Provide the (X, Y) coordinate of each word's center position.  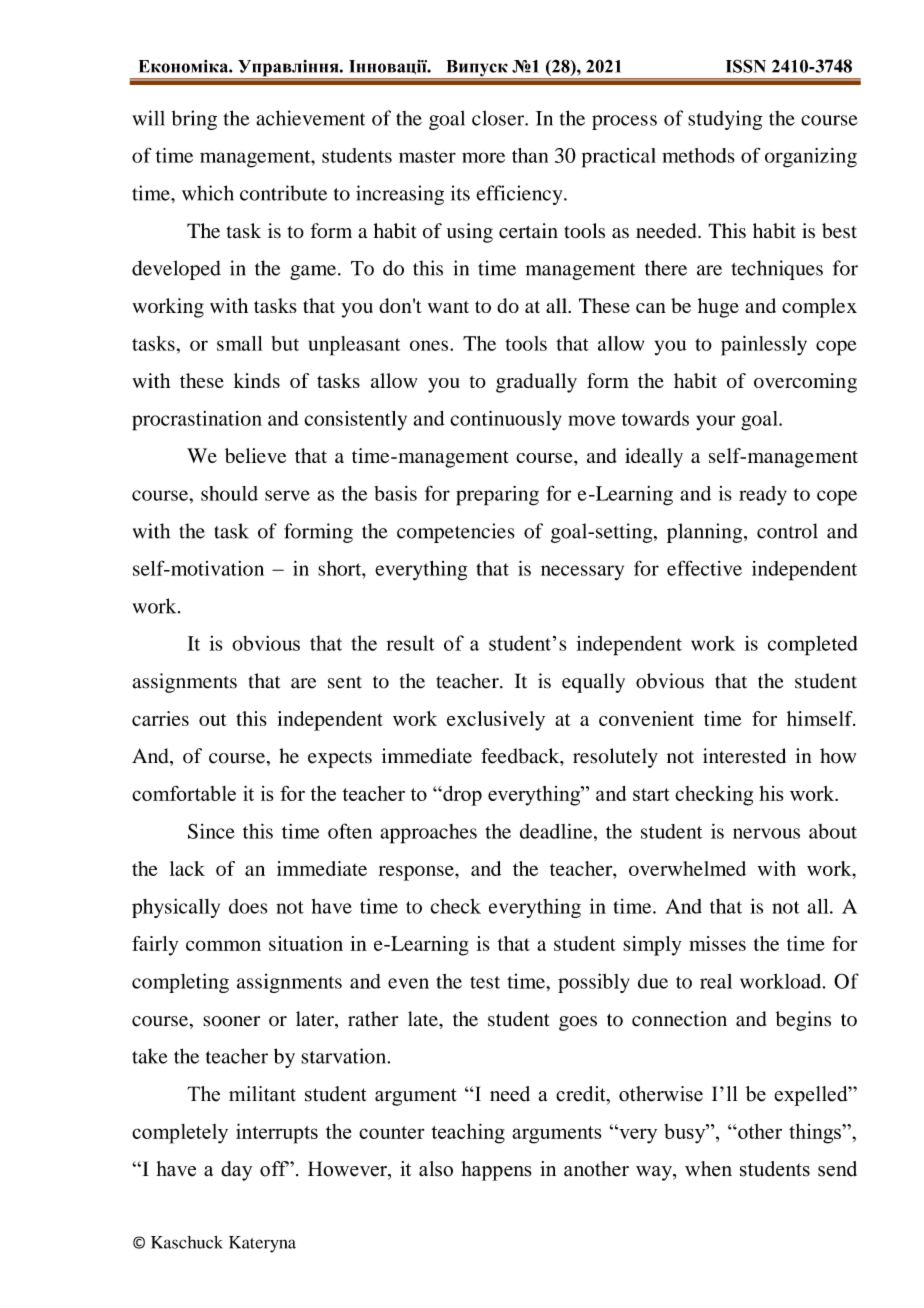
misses (717, 943)
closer (499, 118)
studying (725, 120)
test (485, 982)
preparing (497, 496)
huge (718, 308)
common (223, 945)
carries (160, 718)
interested (744, 756)
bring (194, 120)
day (237, 1171)
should (229, 493)
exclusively (496, 721)
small (239, 343)
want (448, 307)
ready (763, 496)
